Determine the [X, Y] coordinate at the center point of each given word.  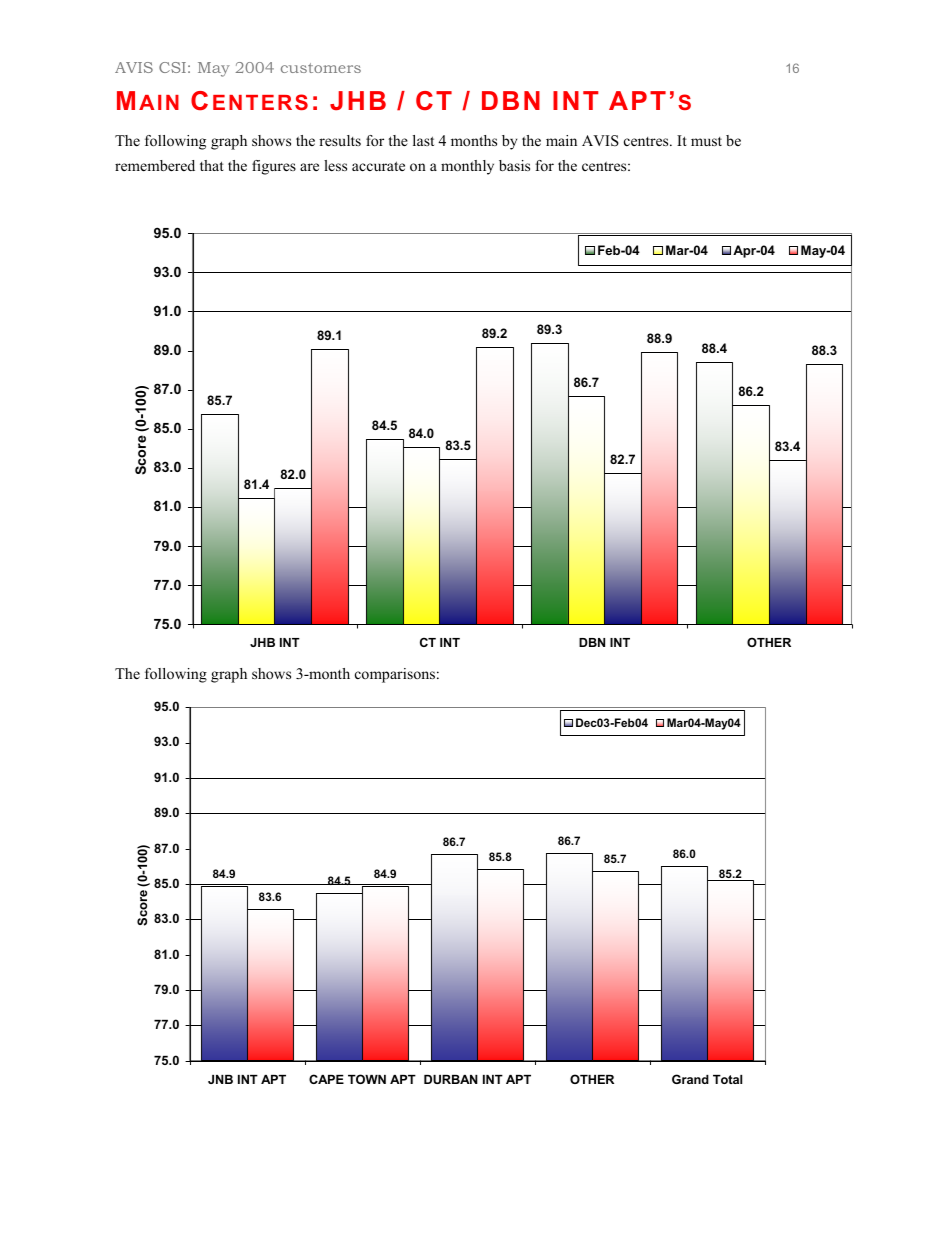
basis [514, 165]
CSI [172, 67]
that [212, 165]
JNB [220, 1079]
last [423, 140]
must [706, 141]
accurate [378, 166]
